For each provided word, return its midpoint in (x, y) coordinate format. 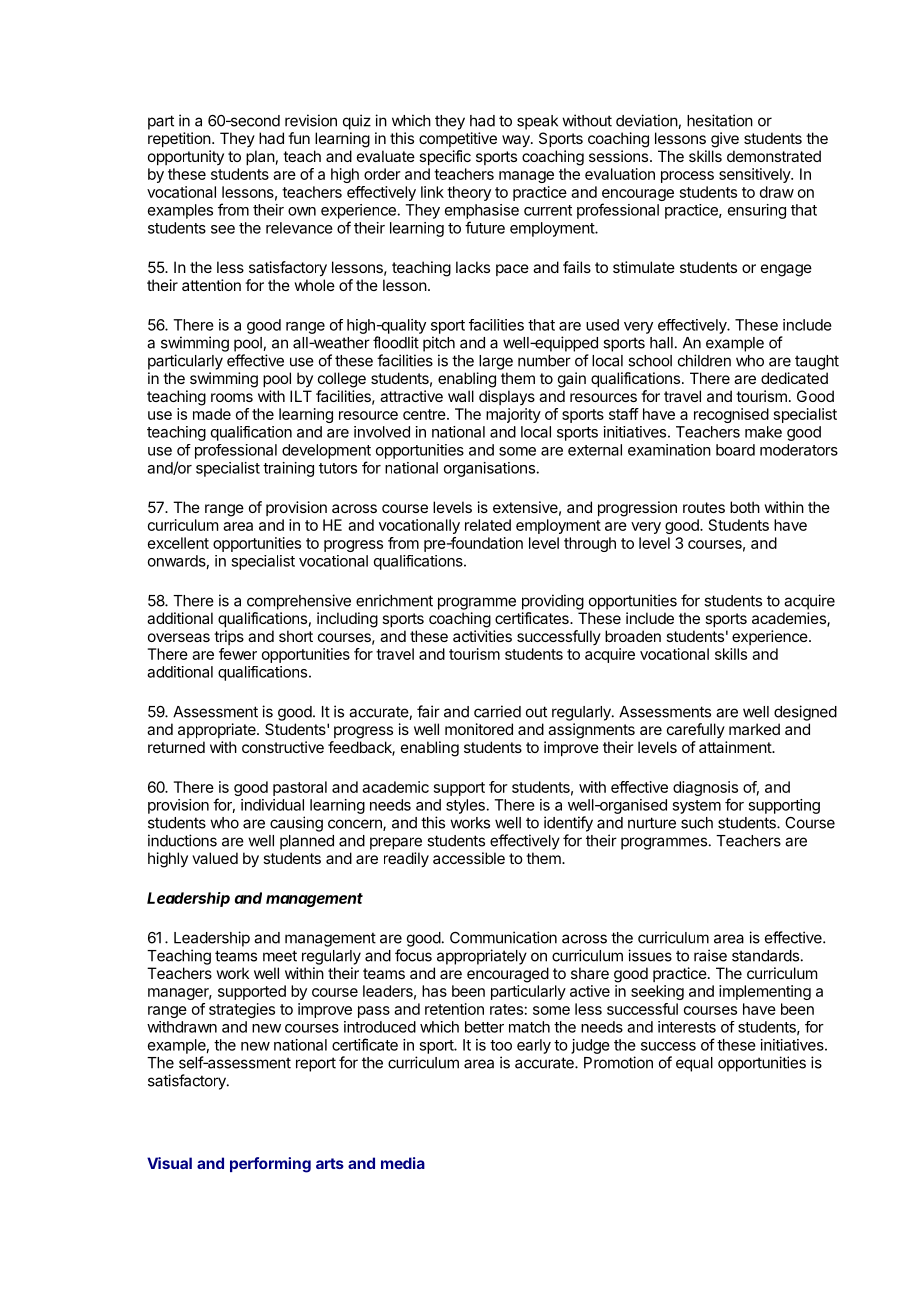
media (403, 1163)
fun (299, 138)
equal (694, 1064)
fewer (238, 654)
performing (270, 1165)
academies (790, 619)
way (517, 141)
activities (482, 636)
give (725, 140)
